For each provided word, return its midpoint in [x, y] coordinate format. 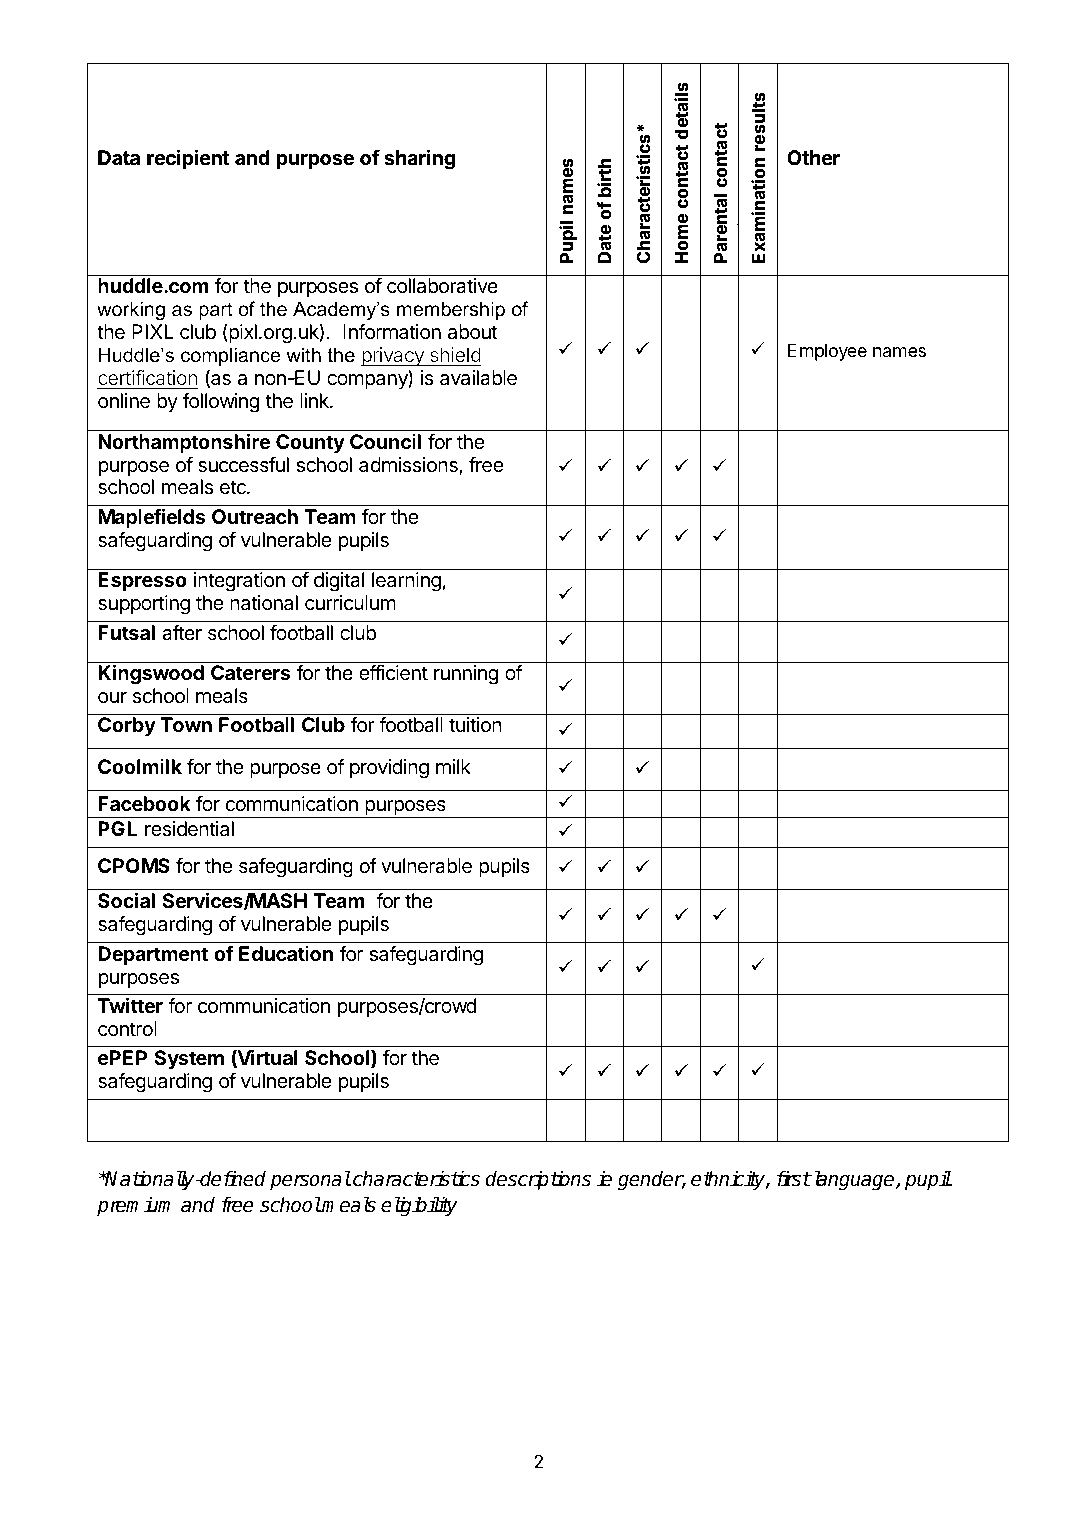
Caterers [250, 672]
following [221, 403]
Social [126, 900]
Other [813, 157]
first [794, 1179]
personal [310, 1180]
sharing [419, 160]
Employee [827, 352]
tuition [475, 724]
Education [286, 953]
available [478, 378]
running [466, 675]
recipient [188, 159]
